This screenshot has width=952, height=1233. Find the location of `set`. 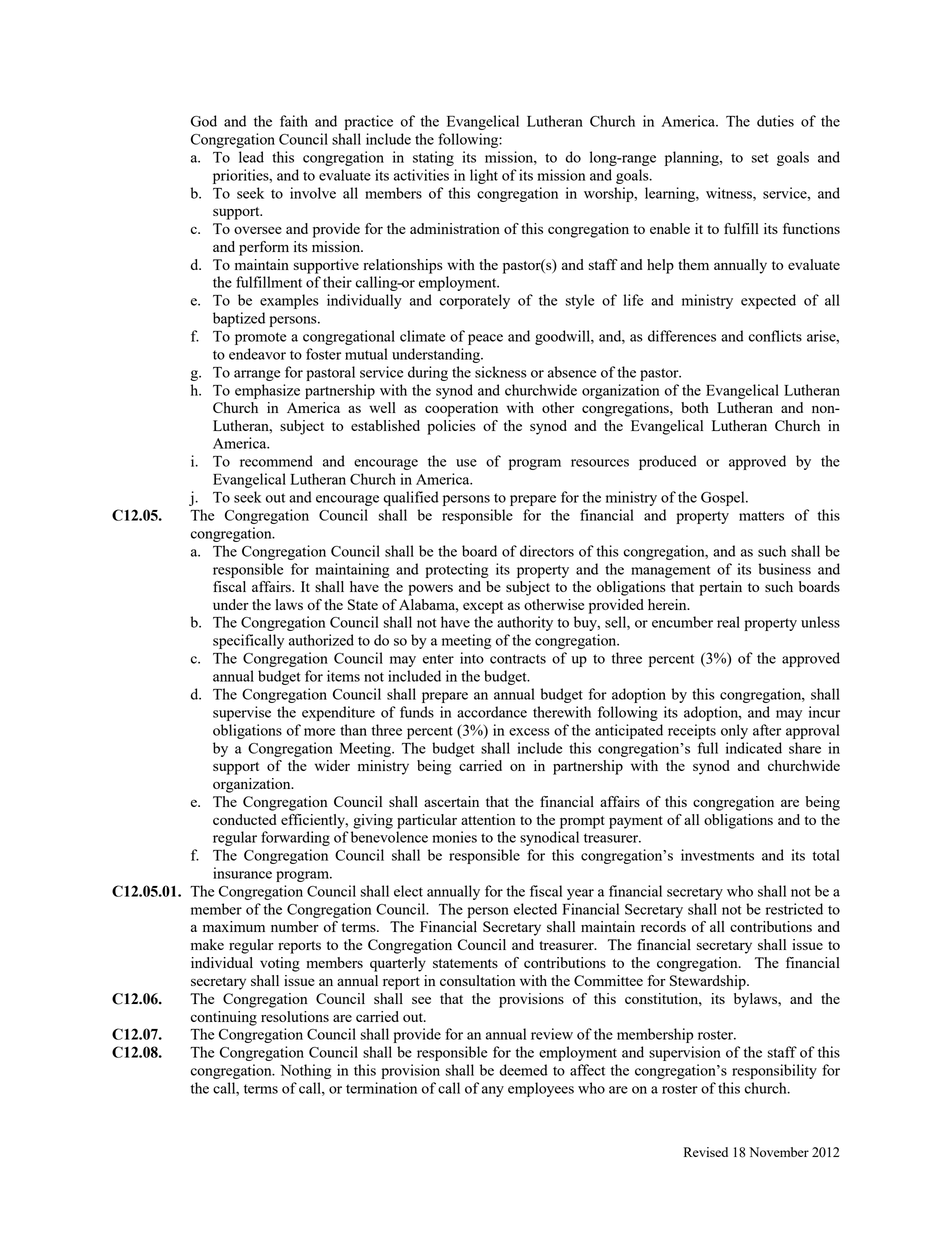

set is located at coordinates (760, 158).
